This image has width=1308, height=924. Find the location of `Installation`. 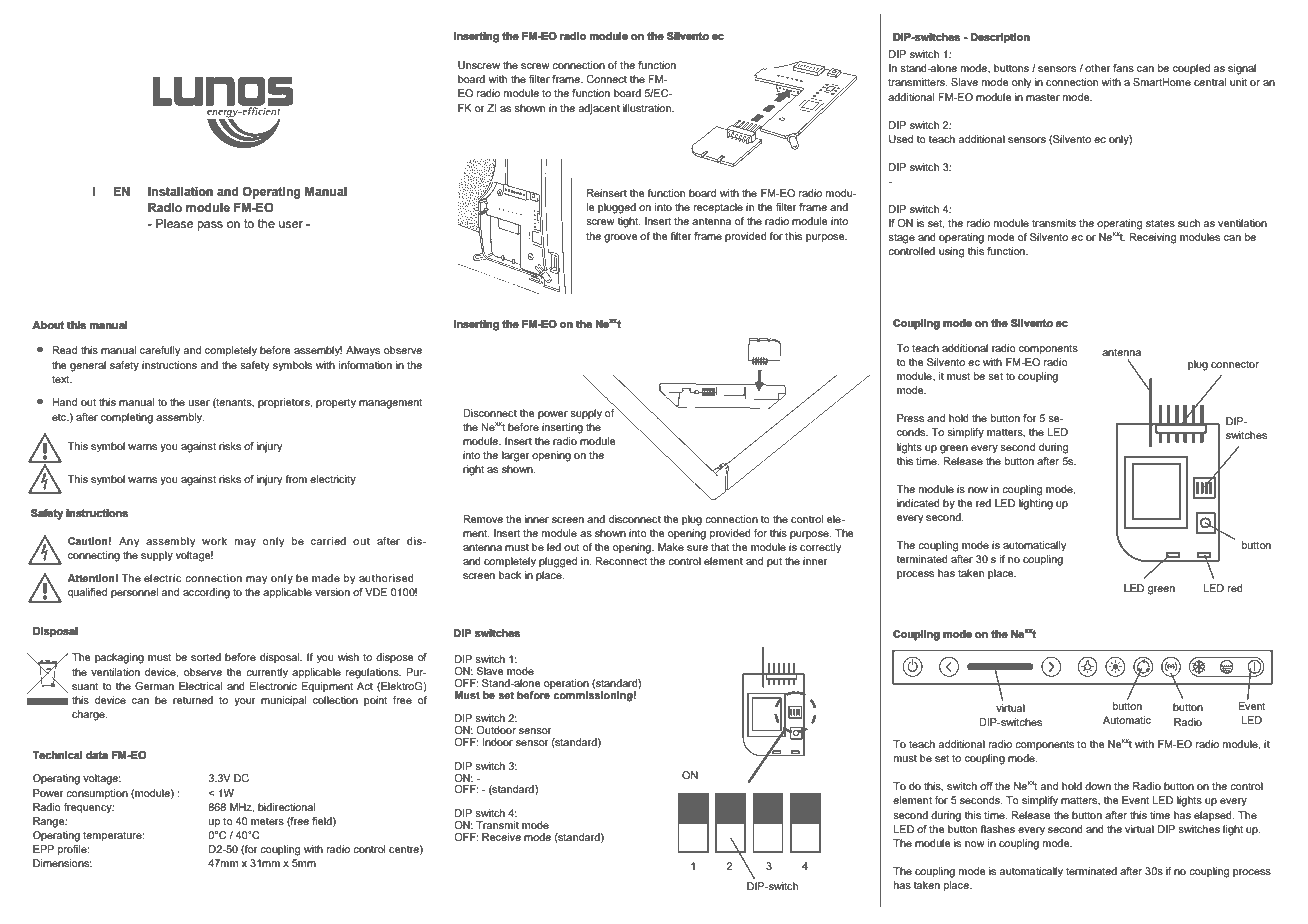

Installation is located at coordinates (180, 191).
